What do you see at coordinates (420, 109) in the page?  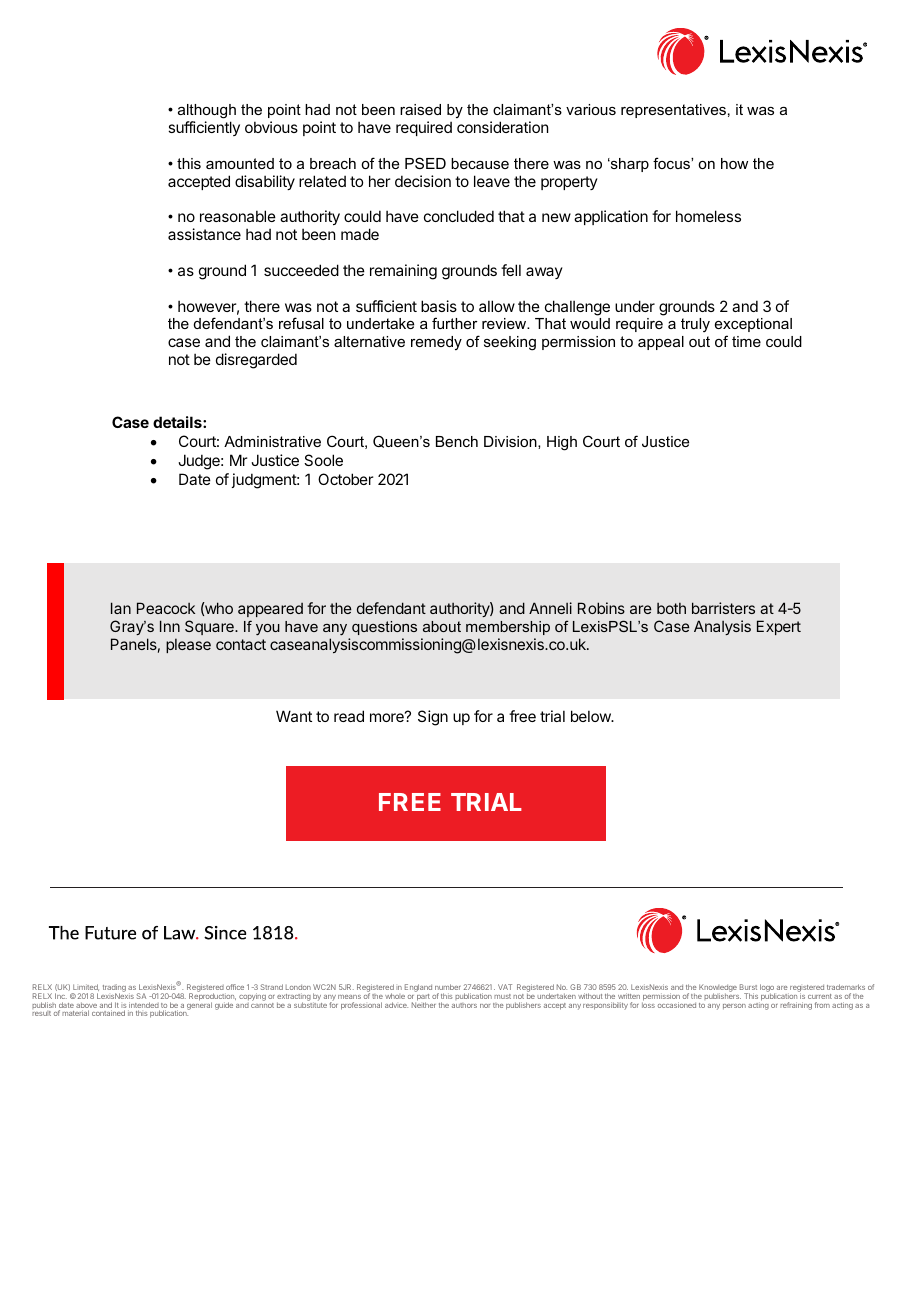 I see `raised` at bounding box center [420, 109].
